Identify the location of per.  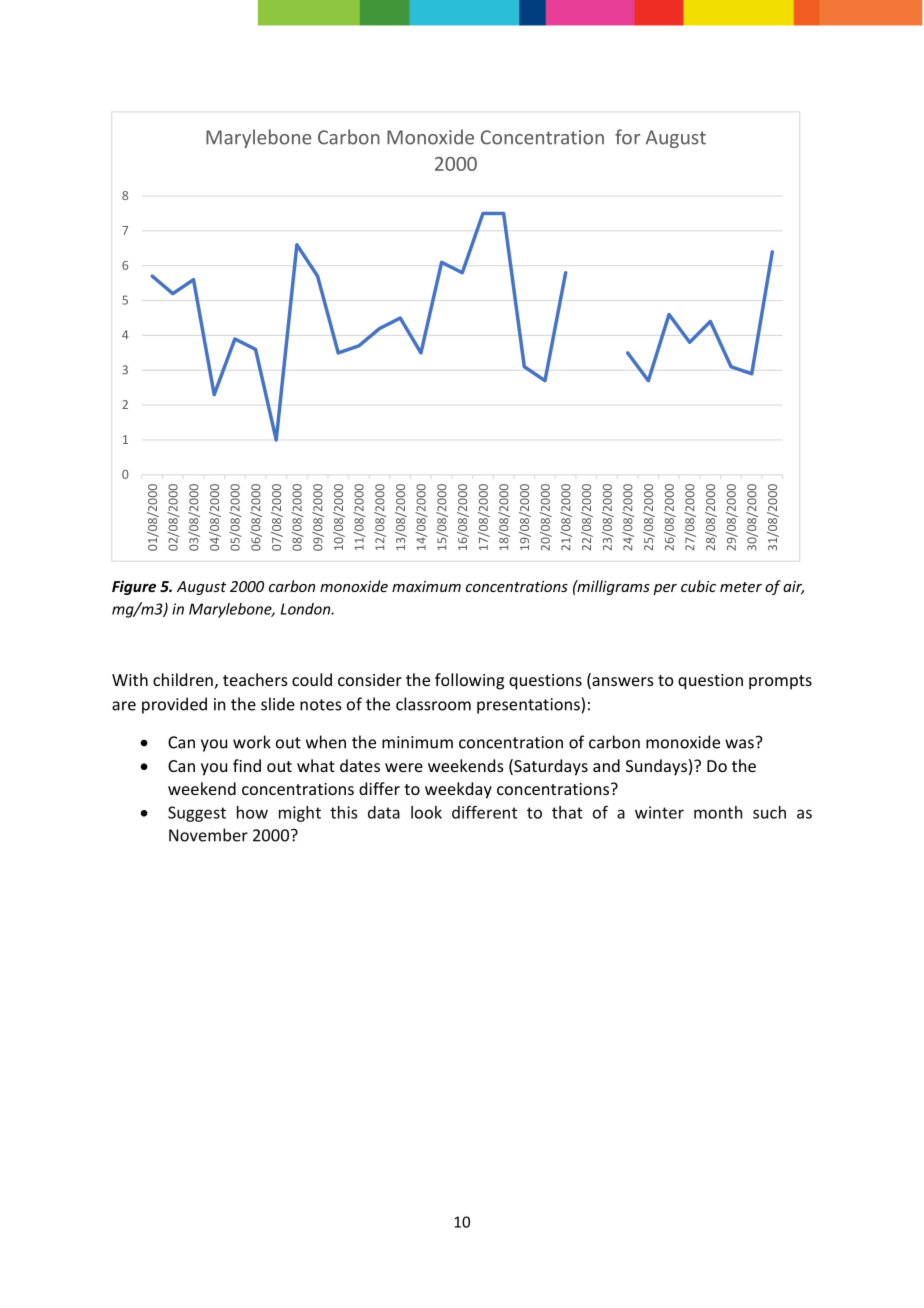
(665, 589).
